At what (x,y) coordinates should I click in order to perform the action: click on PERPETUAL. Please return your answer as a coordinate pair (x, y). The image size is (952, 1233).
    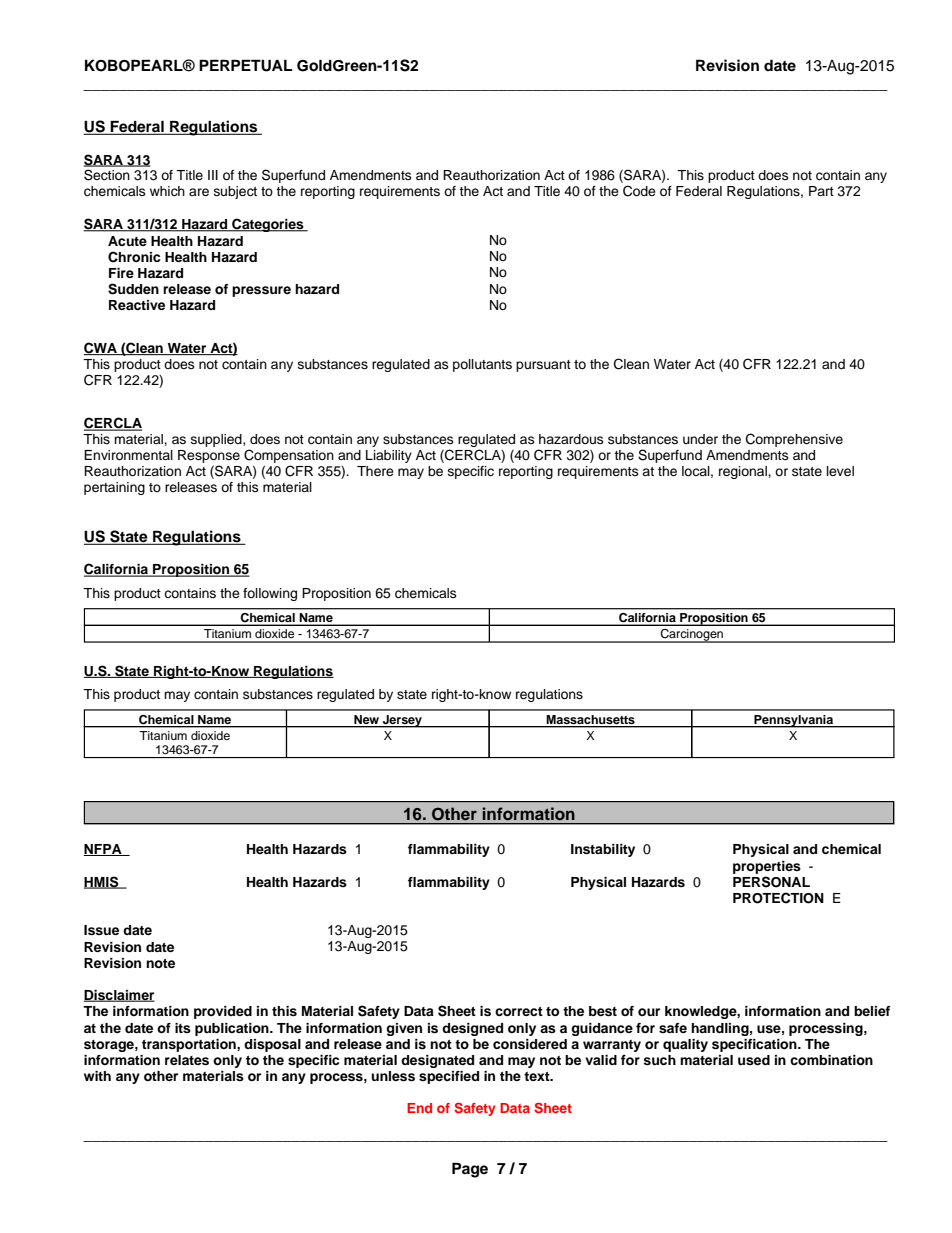
    Looking at the image, I should click on (245, 65).
